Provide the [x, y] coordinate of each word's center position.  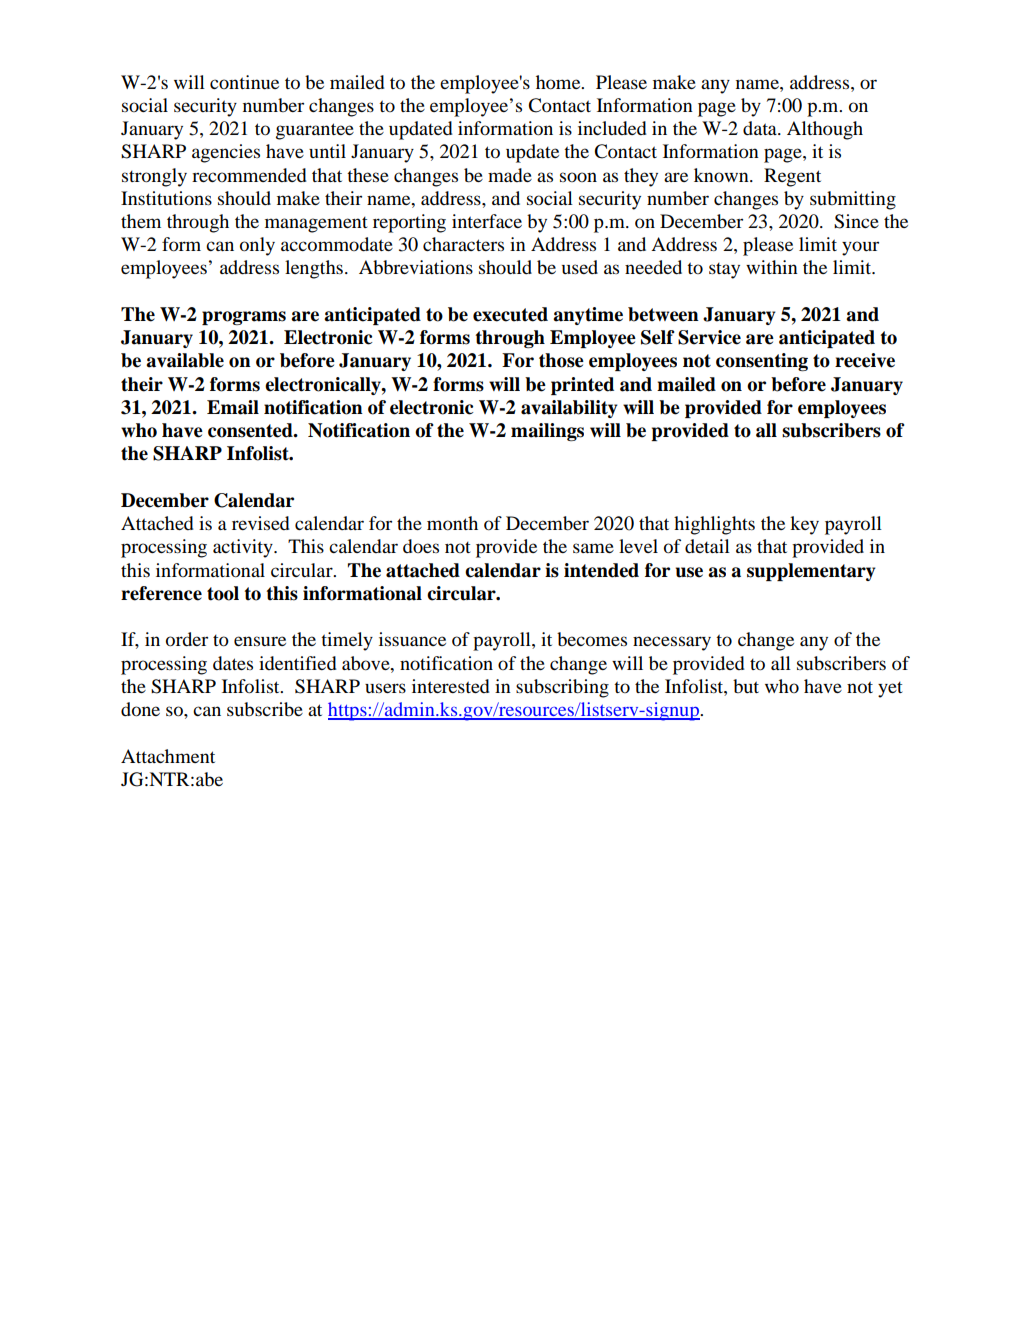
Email [233, 407]
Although [825, 130]
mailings [547, 432]
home [559, 82]
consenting [762, 362]
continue [244, 82]
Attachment [168, 756]
